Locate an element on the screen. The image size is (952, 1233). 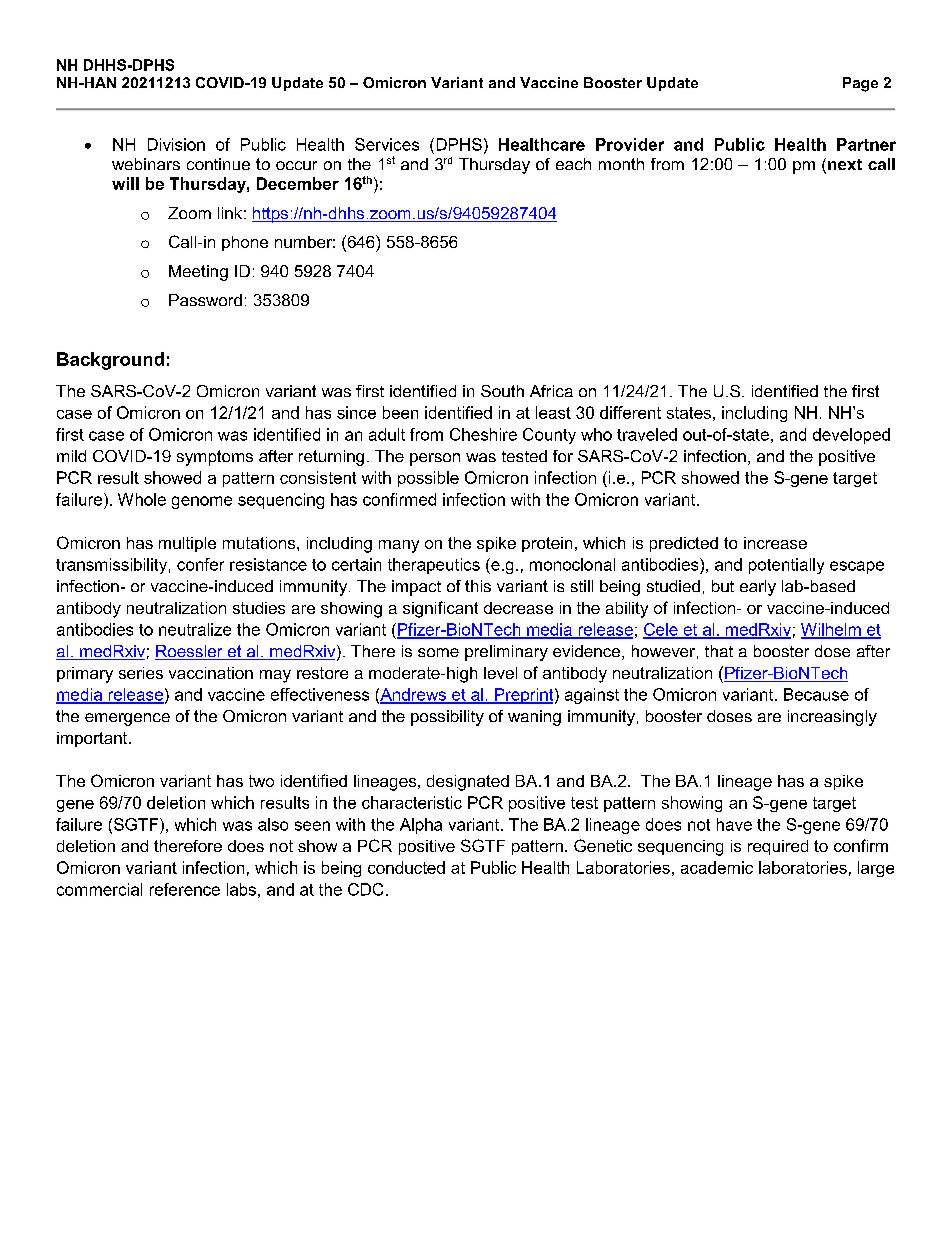
series is located at coordinates (141, 673).
